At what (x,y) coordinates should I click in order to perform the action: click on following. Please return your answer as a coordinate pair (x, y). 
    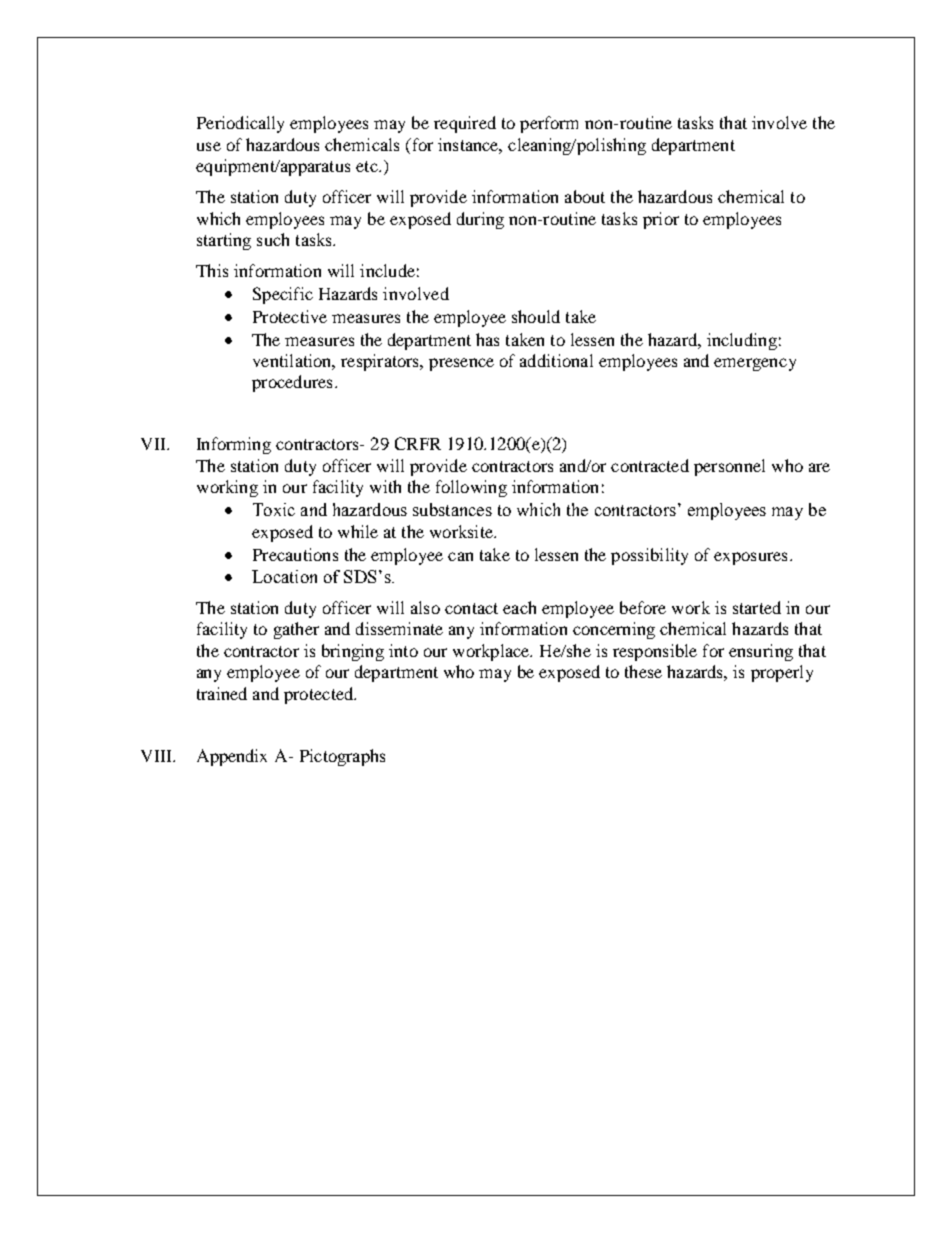
    Looking at the image, I should click on (471, 488).
